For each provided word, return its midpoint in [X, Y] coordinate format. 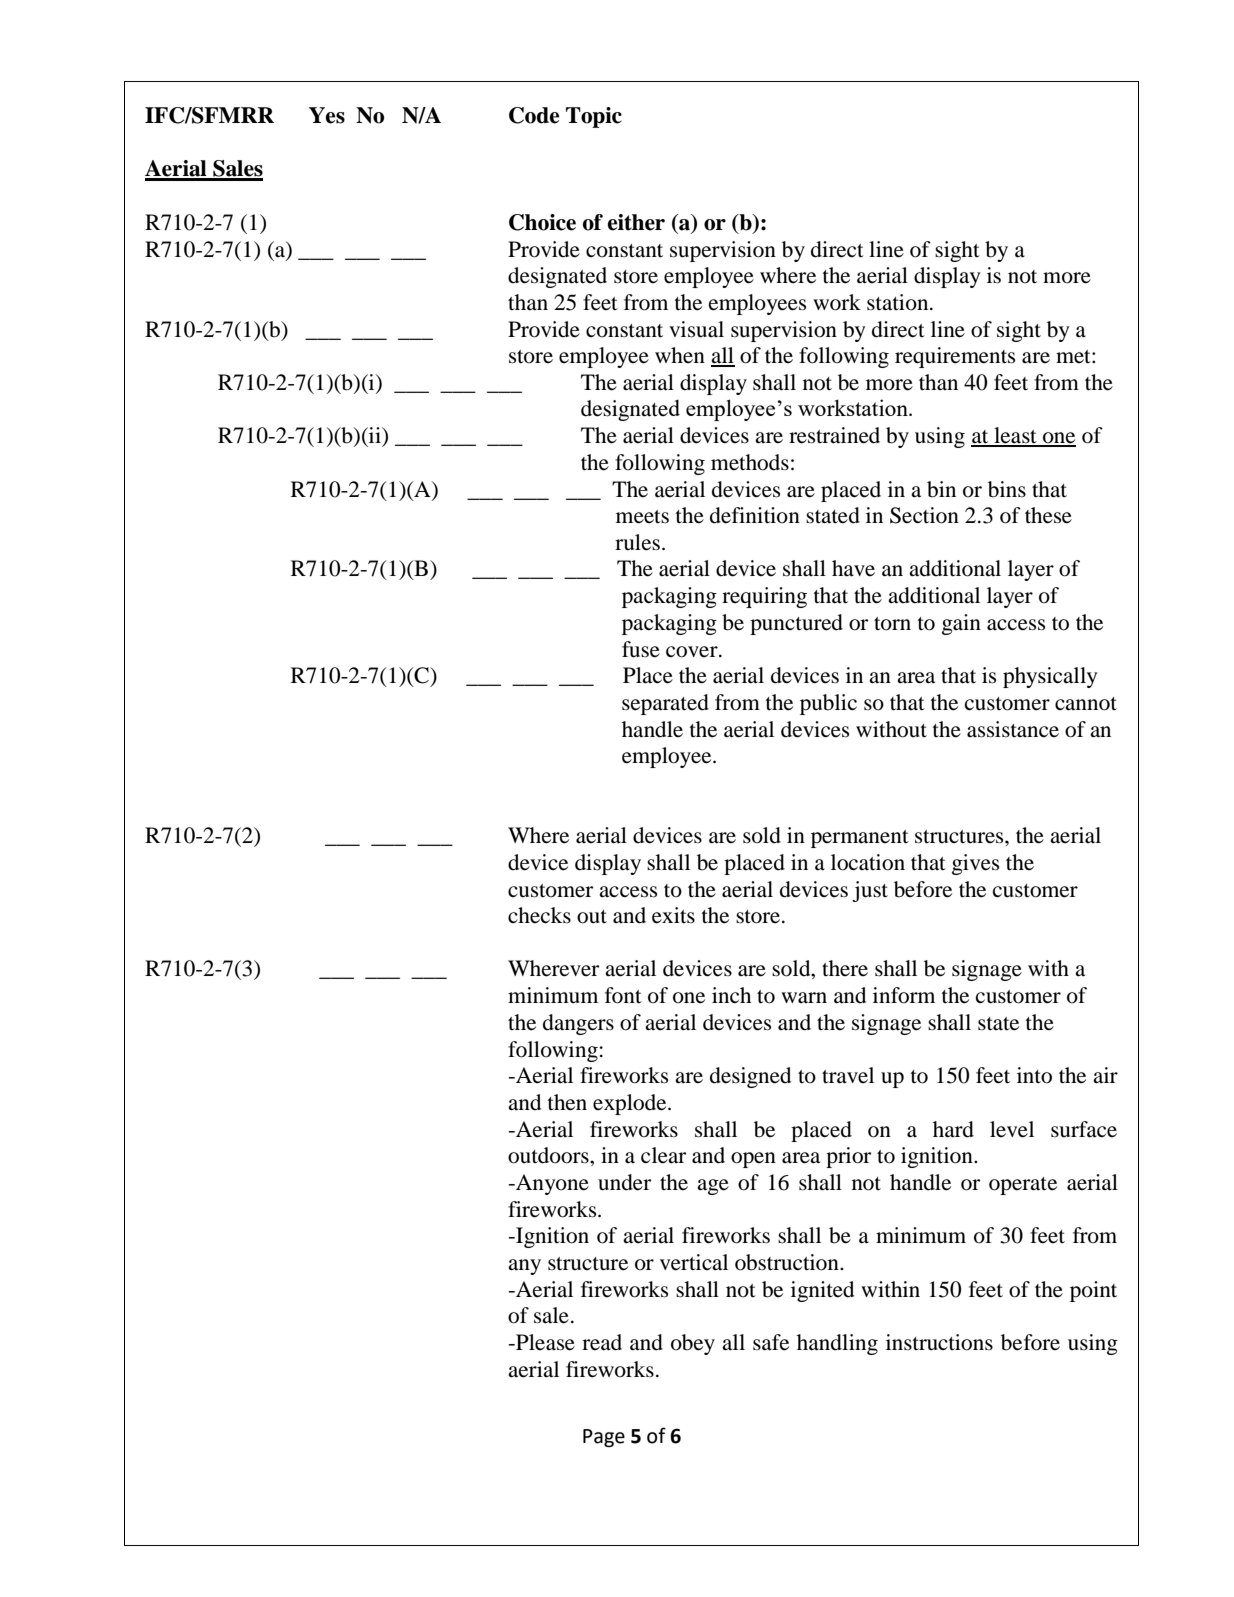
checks [539, 915]
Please [544, 1342]
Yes [327, 115]
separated [665, 704]
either [636, 222]
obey [693, 1344]
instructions [939, 1342]
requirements [955, 357]
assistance [1013, 729]
